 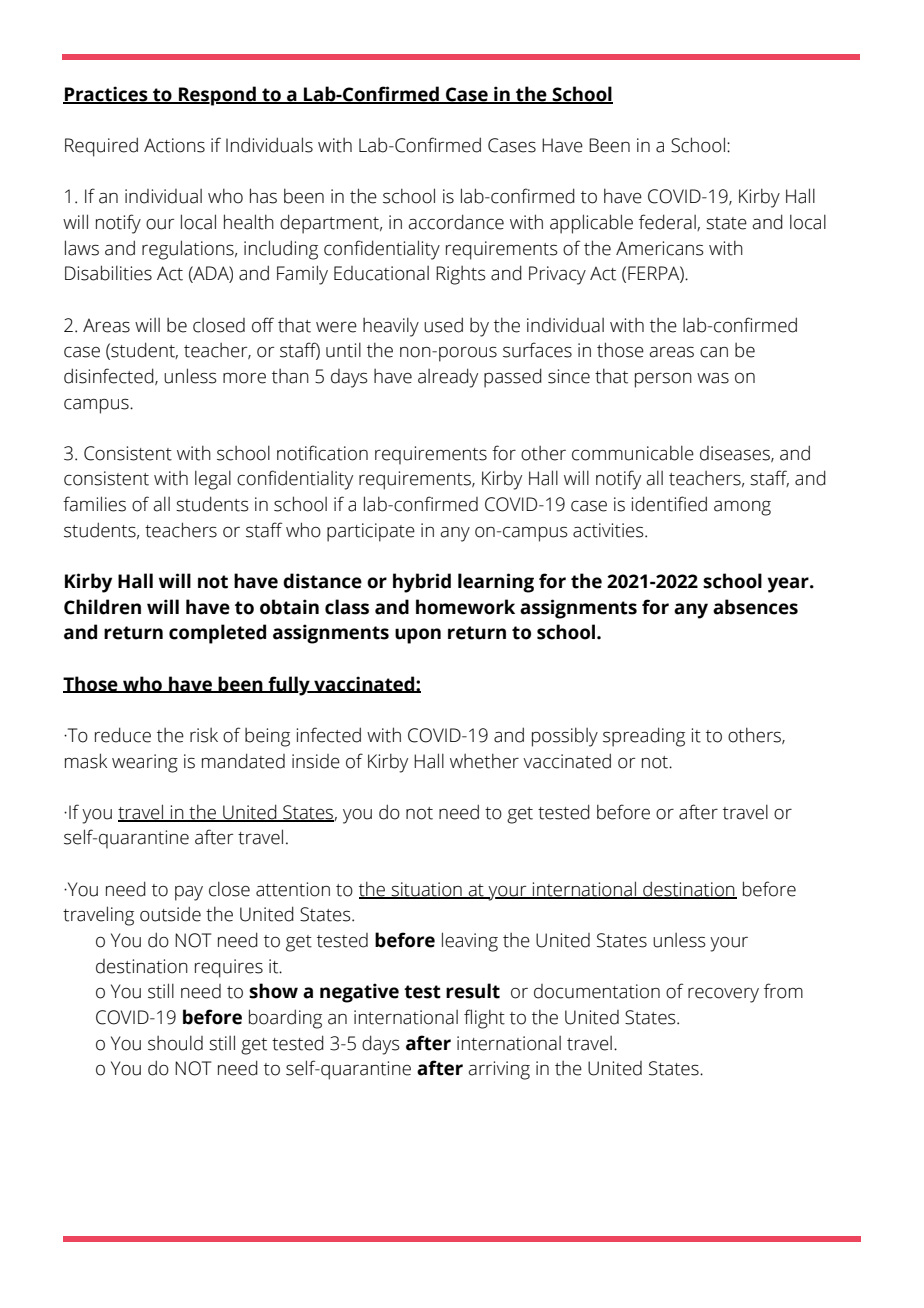 What do you see at coordinates (723, 995) in the page?
I see `recovery` at bounding box center [723, 995].
